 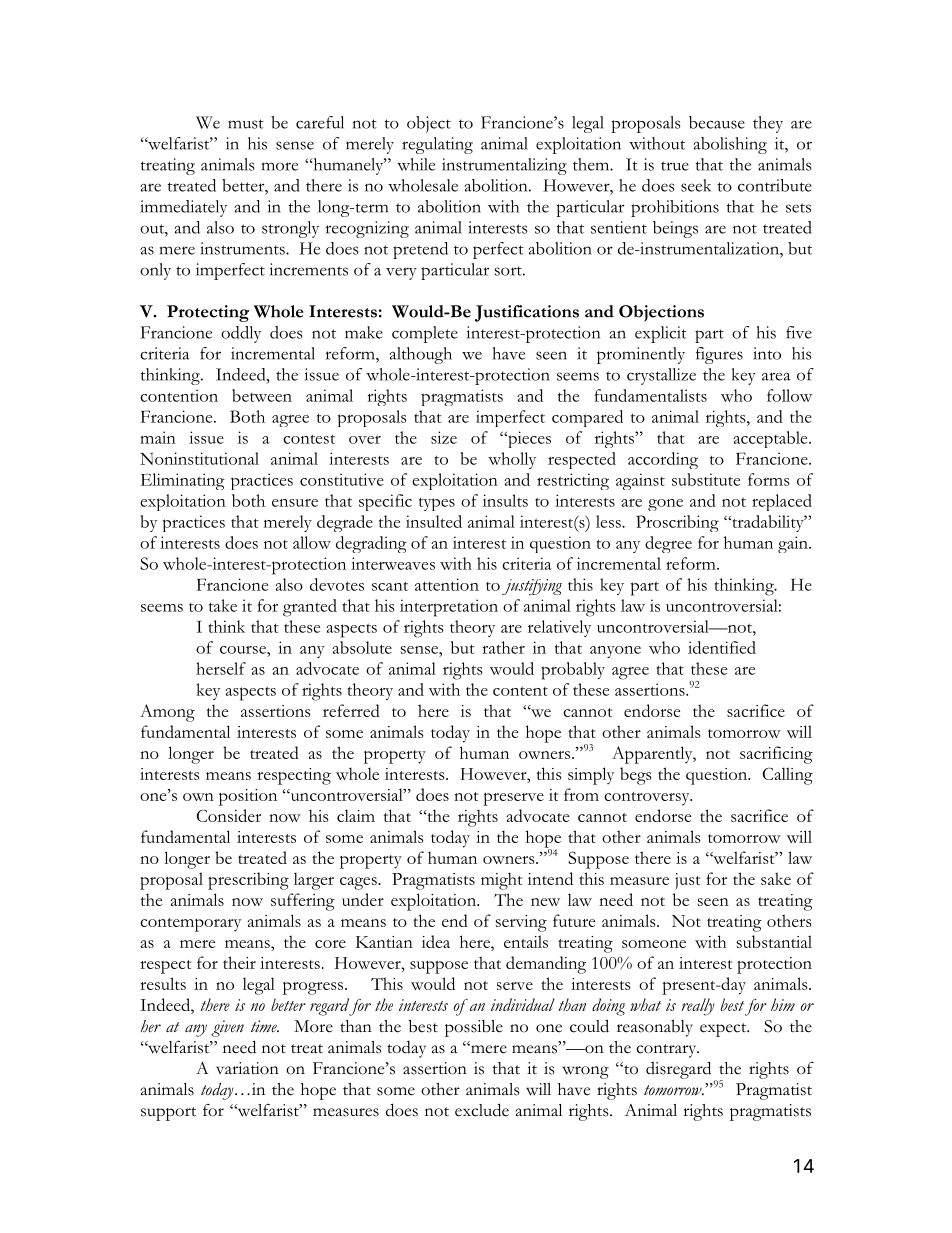 I want to click on interpretation, so click(x=449, y=608).
